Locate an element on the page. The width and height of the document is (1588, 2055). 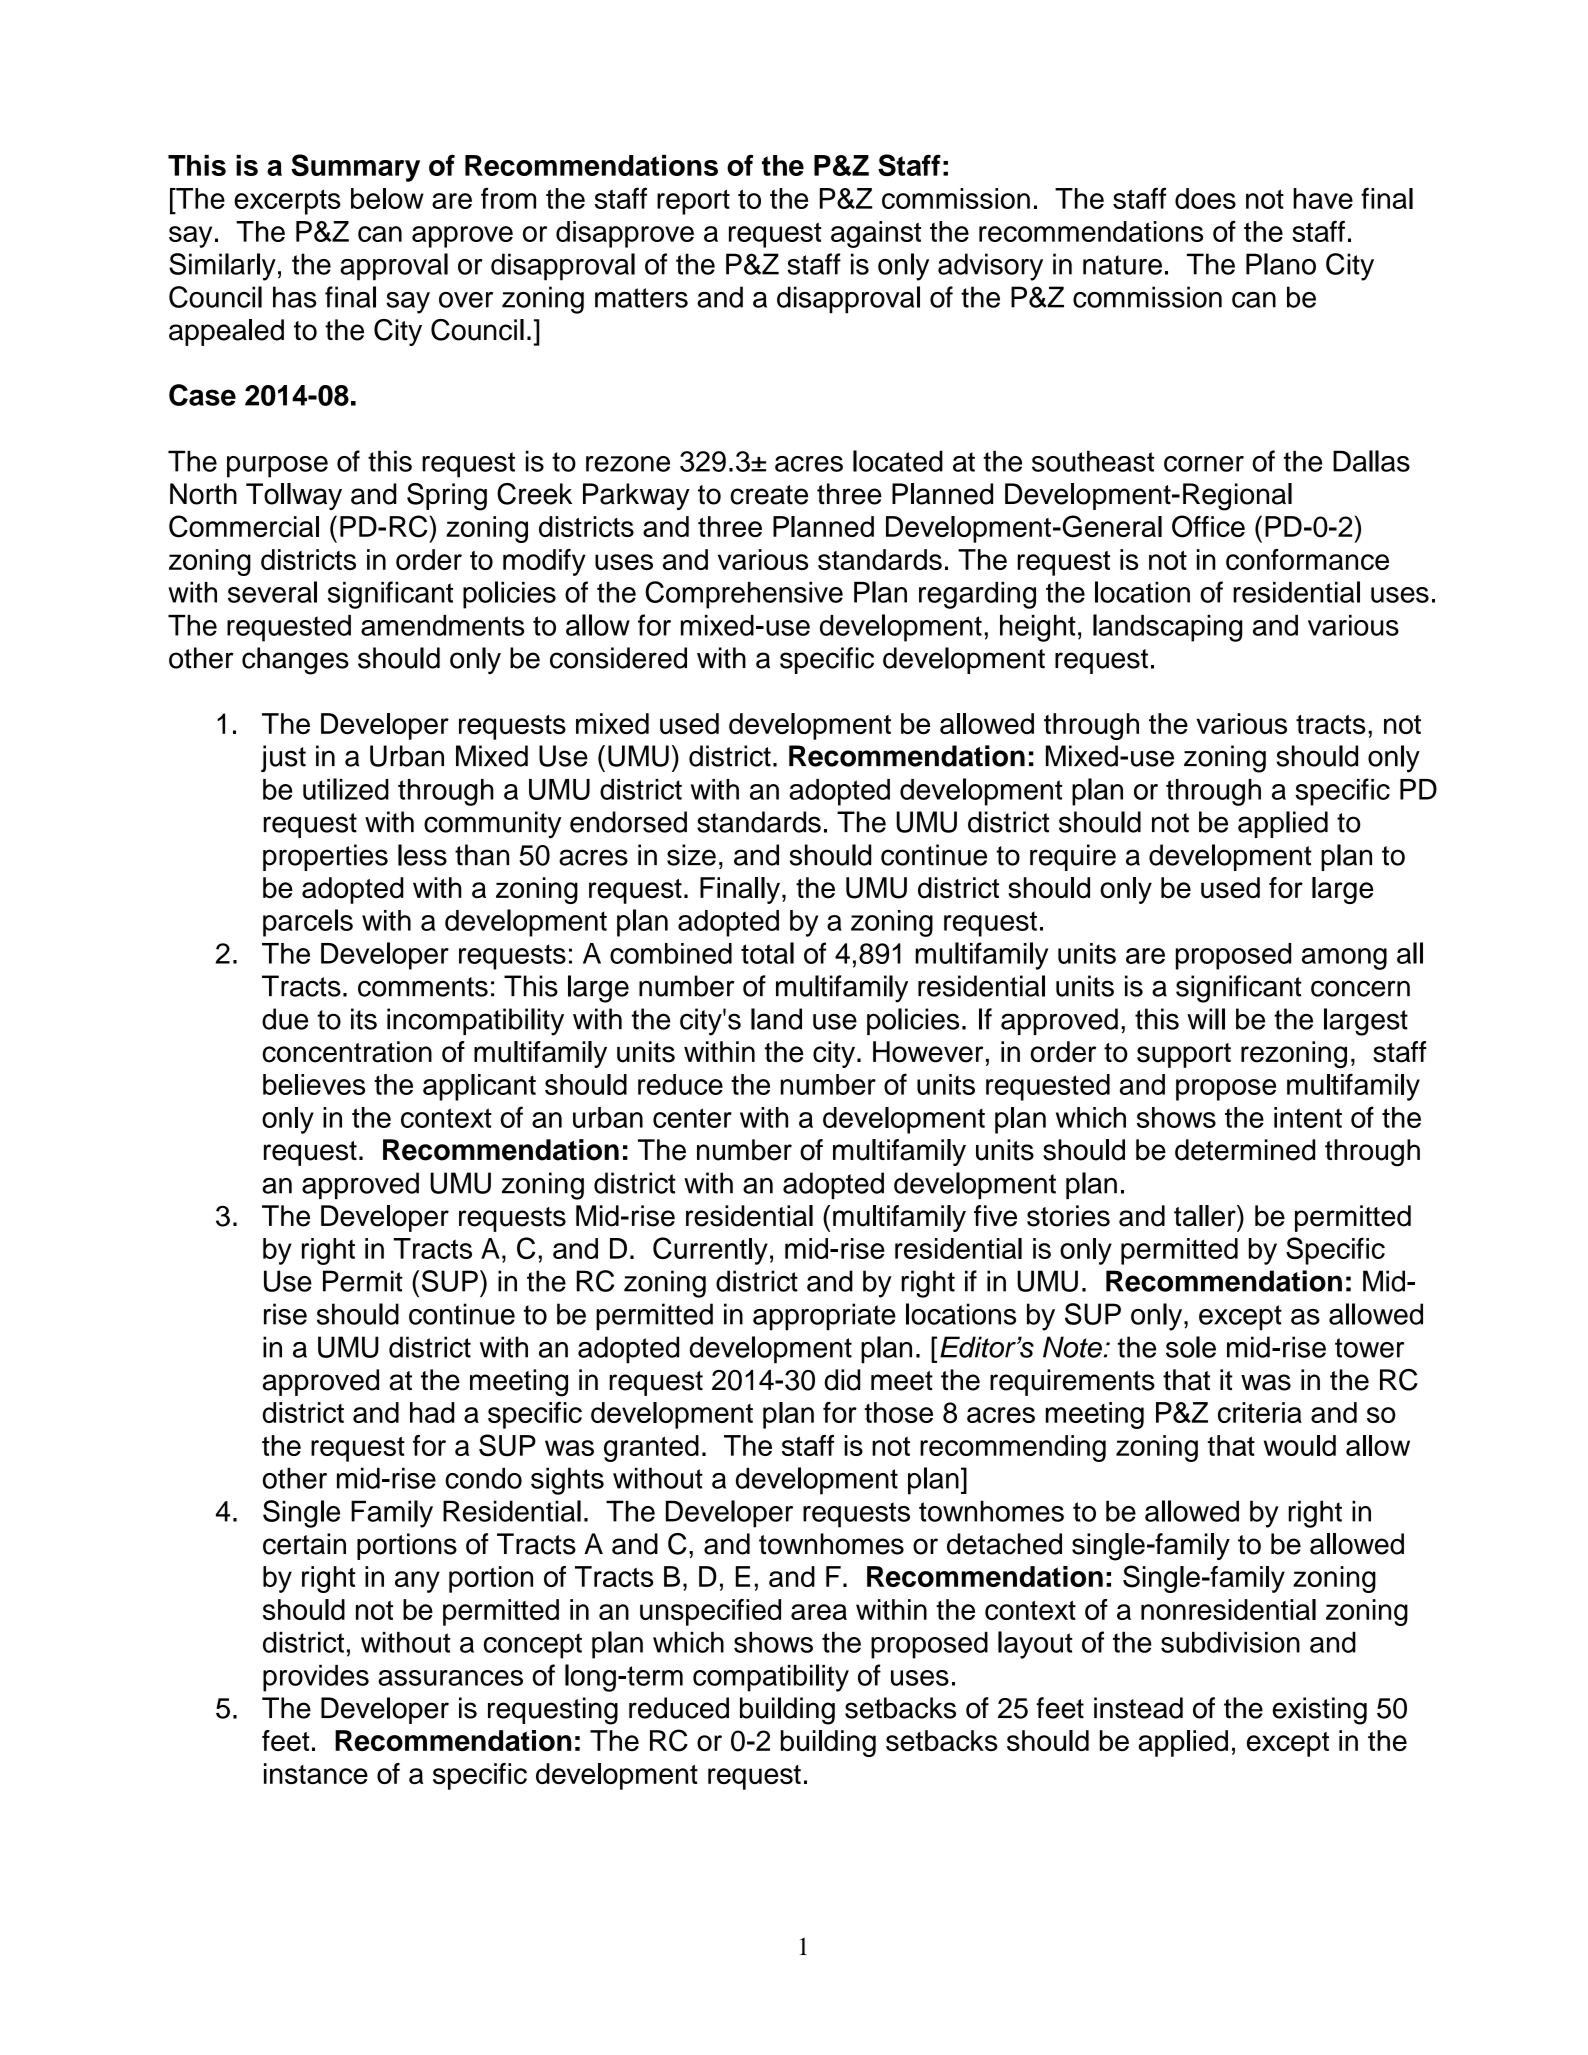
area is located at coordinates (819, 1612).
